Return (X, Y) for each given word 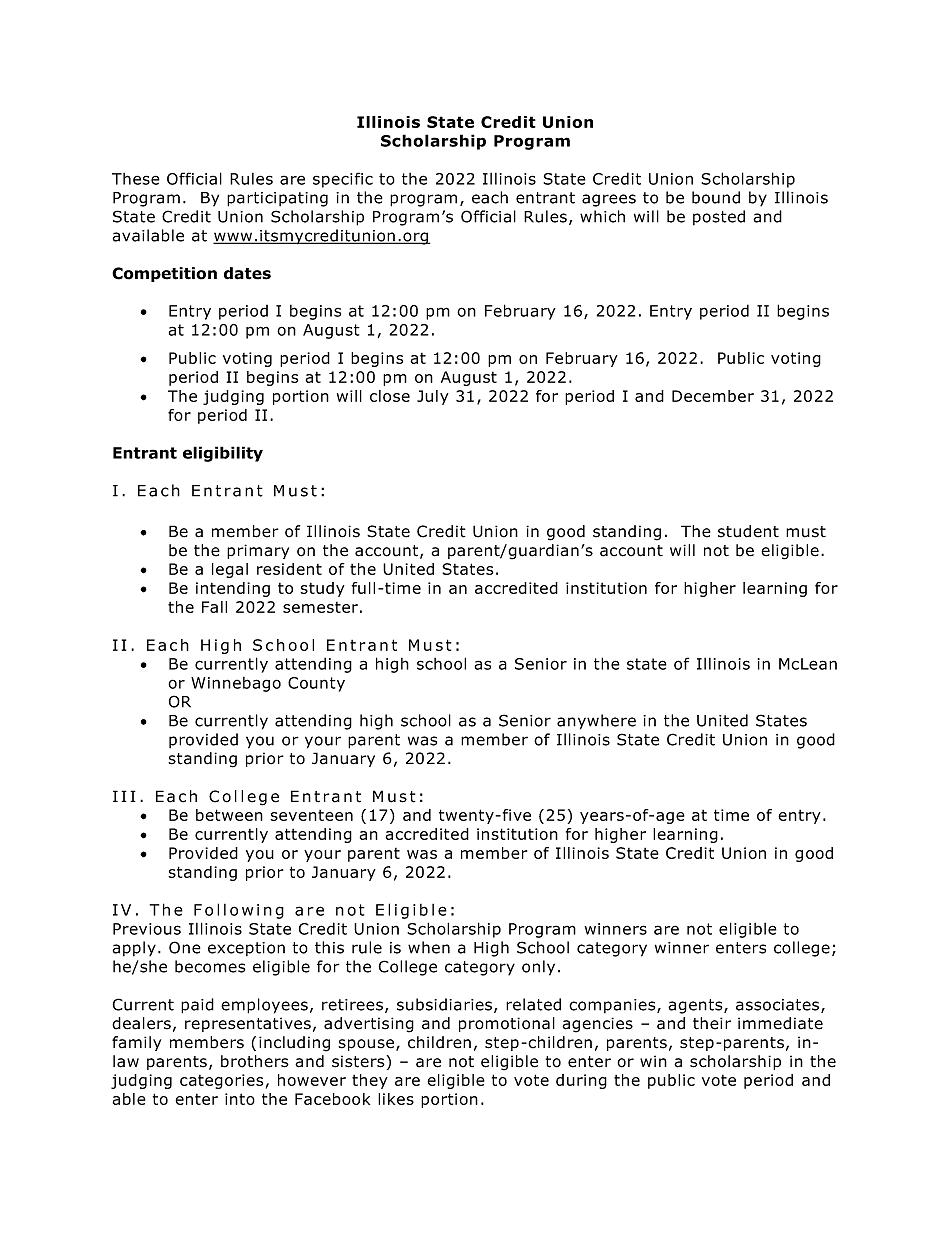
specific (343, 180)
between (229, 815)
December (713, 396)
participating (277, 199)
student (748, 531)
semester (320, 607)
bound (716, 197)
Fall (214, 607)
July (433, 397)
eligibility (223, 454)
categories (221, 1081)
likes (396, 1099)
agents (696, 1006)
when (429, 947)
